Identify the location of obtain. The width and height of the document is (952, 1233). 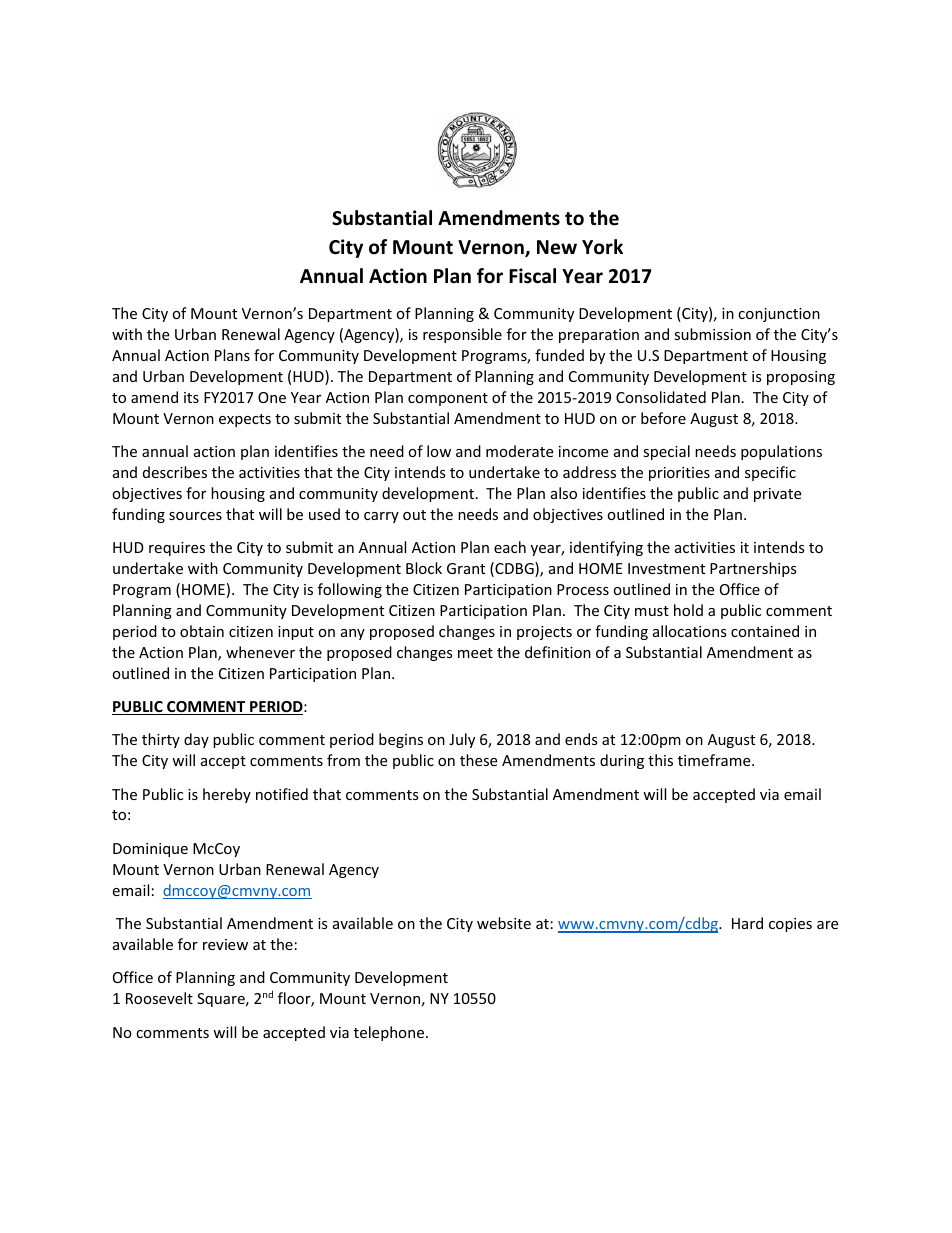
(202, 631).
